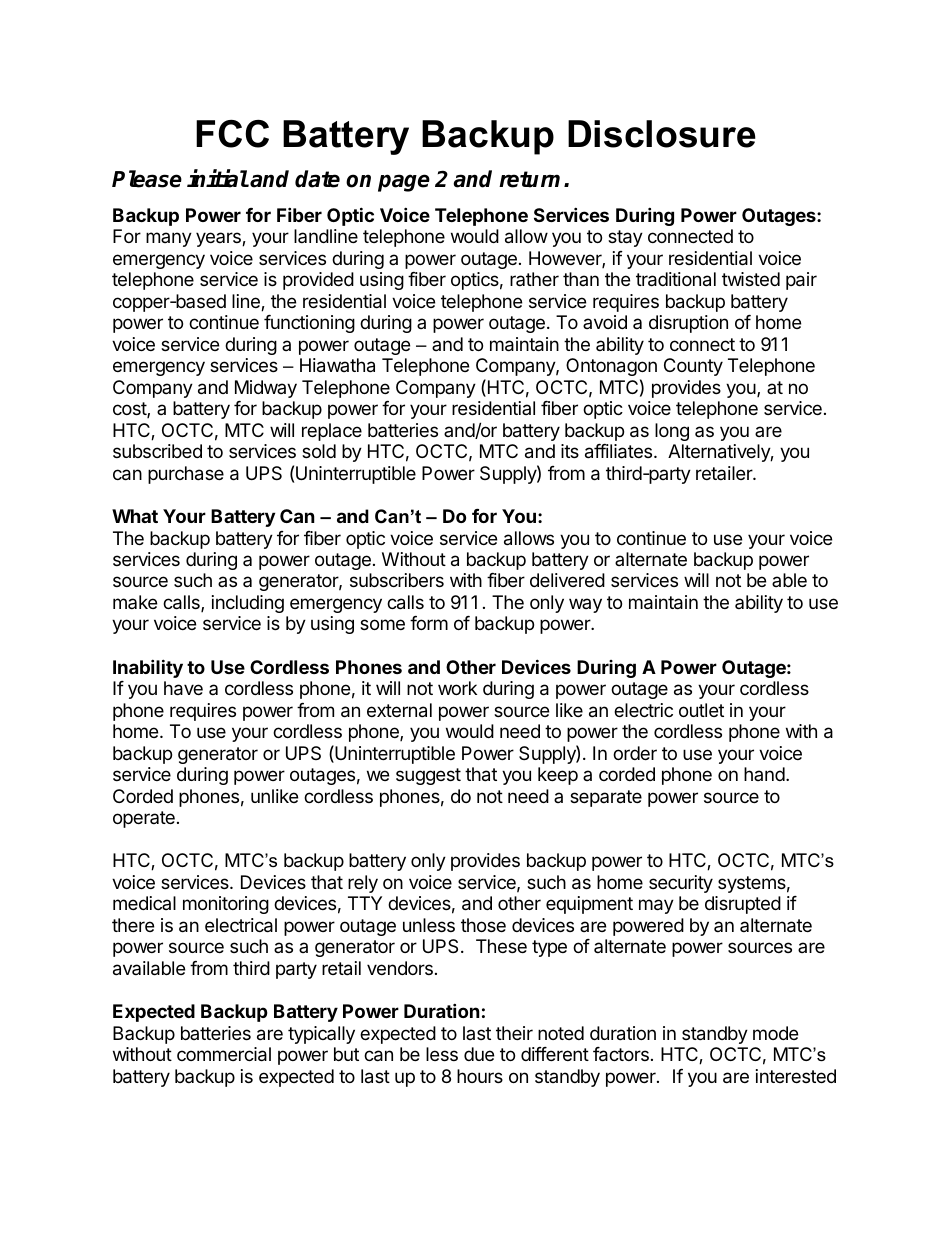  Describe the element at coordinates (529, 179) in the image. I see `return` at that location.
